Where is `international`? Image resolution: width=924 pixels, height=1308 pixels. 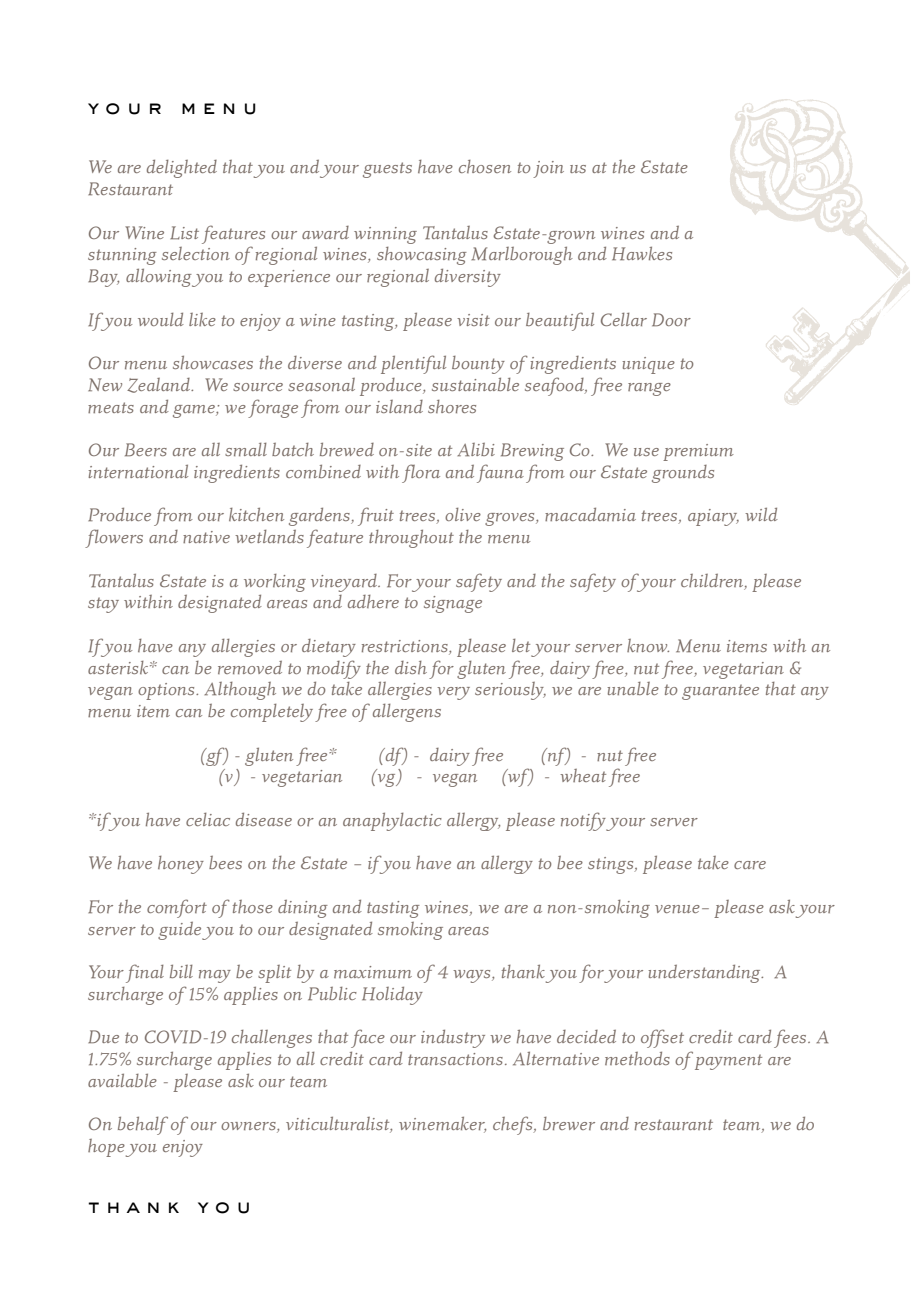
international is located at coordinates (138, 471).
